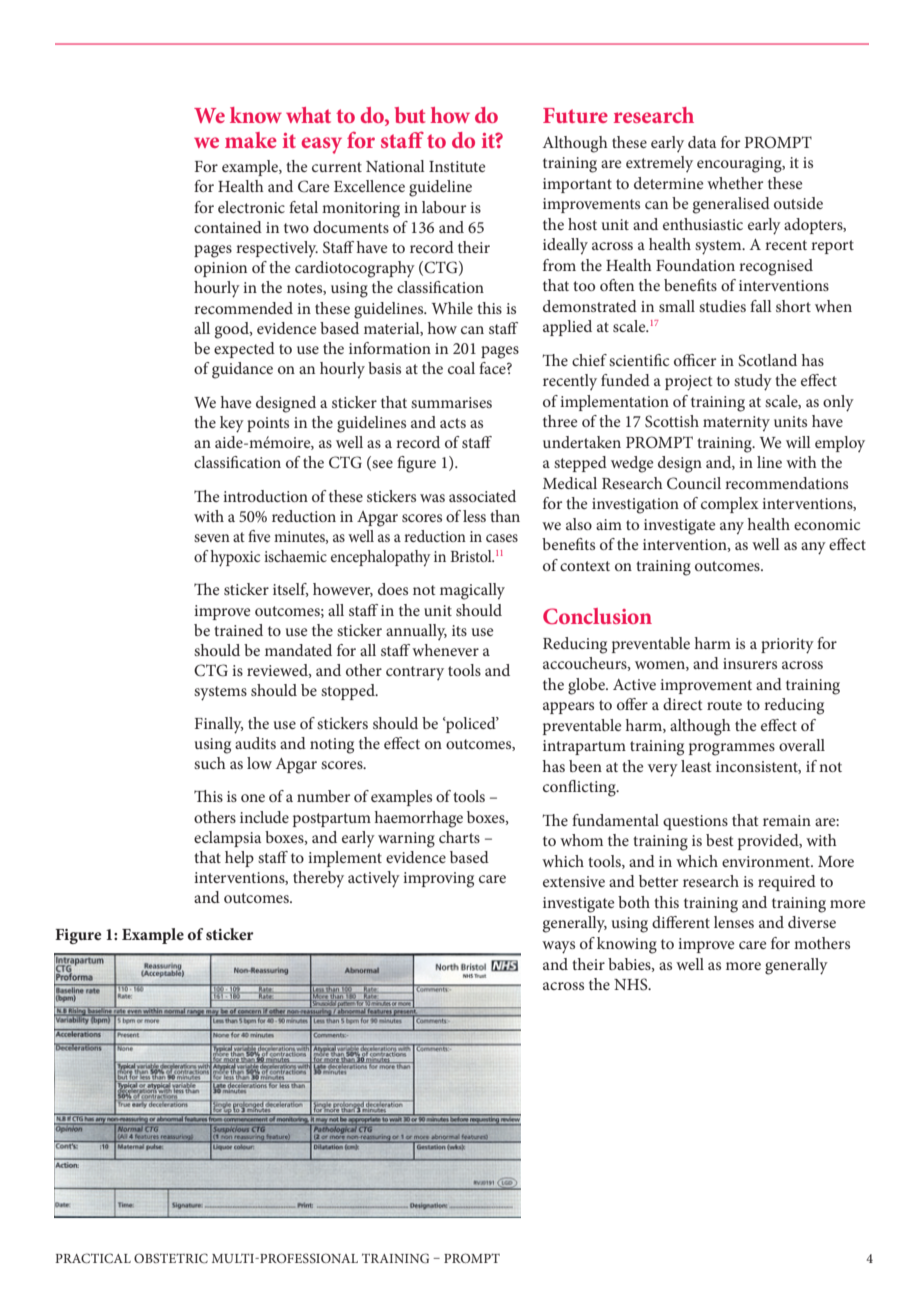 This document has height=1308, width=924. Describe the element at coordinates (171, 1258) in the document. I see `obstetric` at that location.
